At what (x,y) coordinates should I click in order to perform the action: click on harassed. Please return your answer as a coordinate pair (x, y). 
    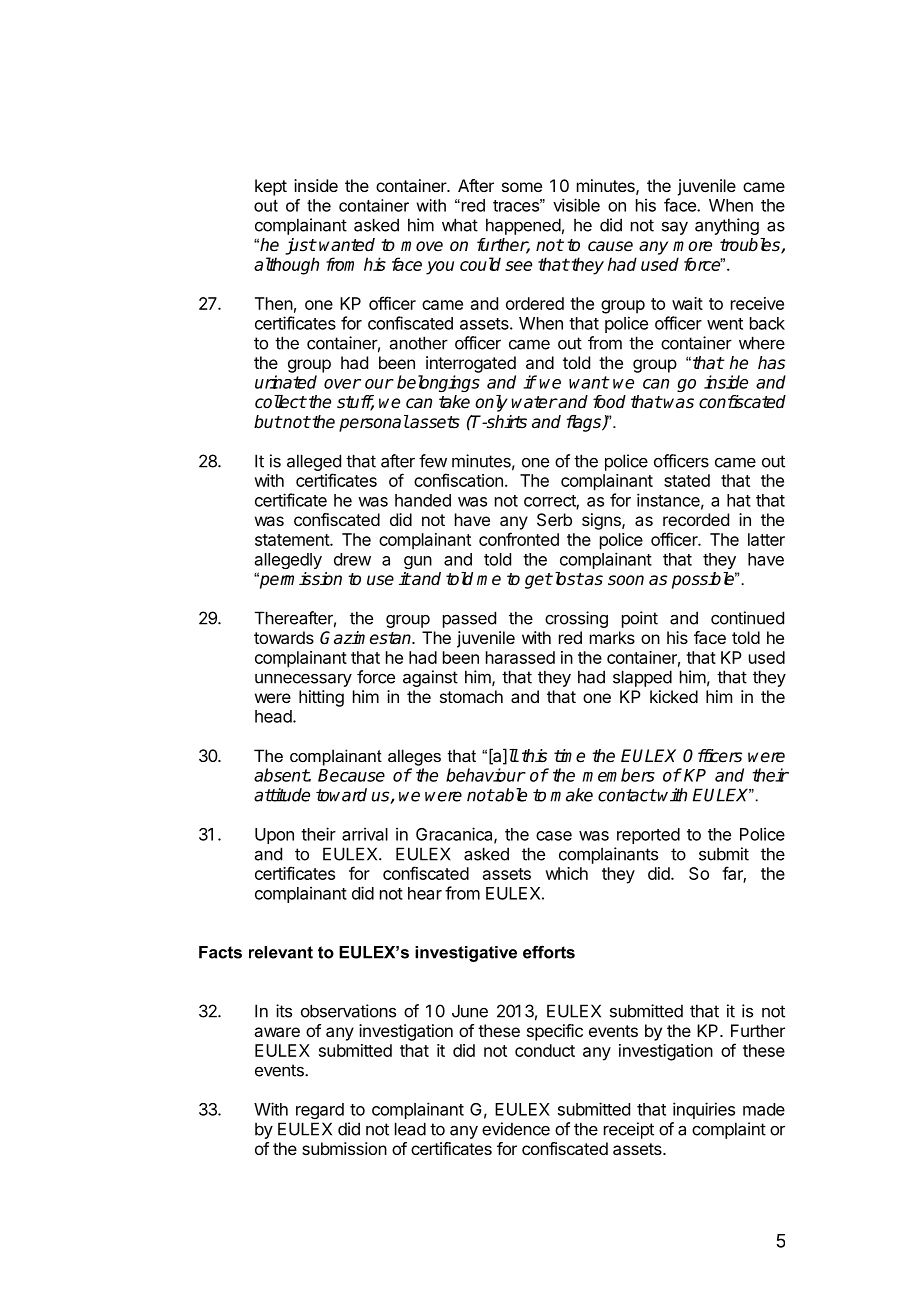
    Looking at the image, I should click on (520, 657).
